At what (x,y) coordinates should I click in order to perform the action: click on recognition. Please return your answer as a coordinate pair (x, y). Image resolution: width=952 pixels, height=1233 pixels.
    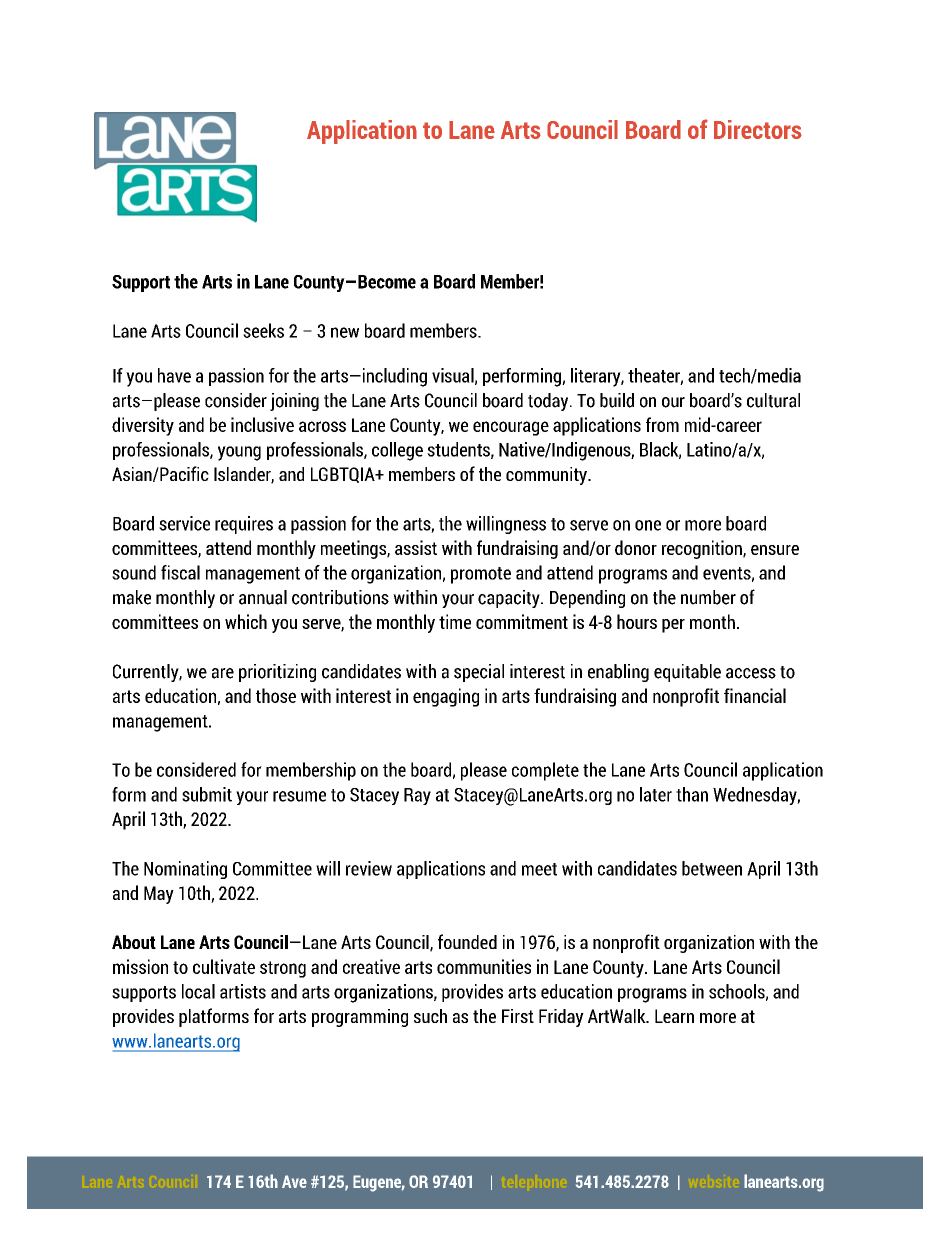
    Looking at the image, I should click on (703, 549).
